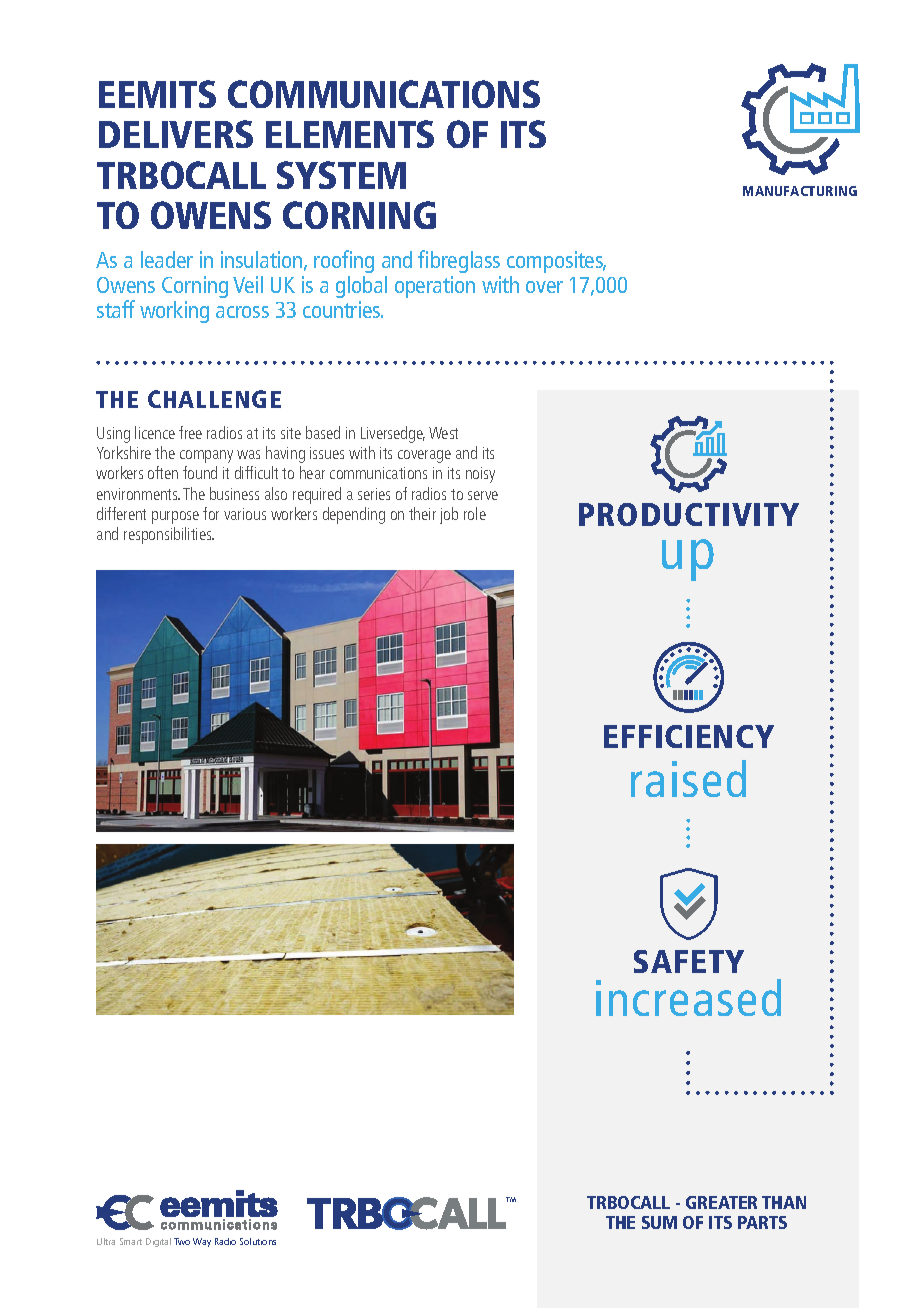 The width and height of the screenshot is (924, 1308). I want to click on ELEMENTS, so click(350, 134).
